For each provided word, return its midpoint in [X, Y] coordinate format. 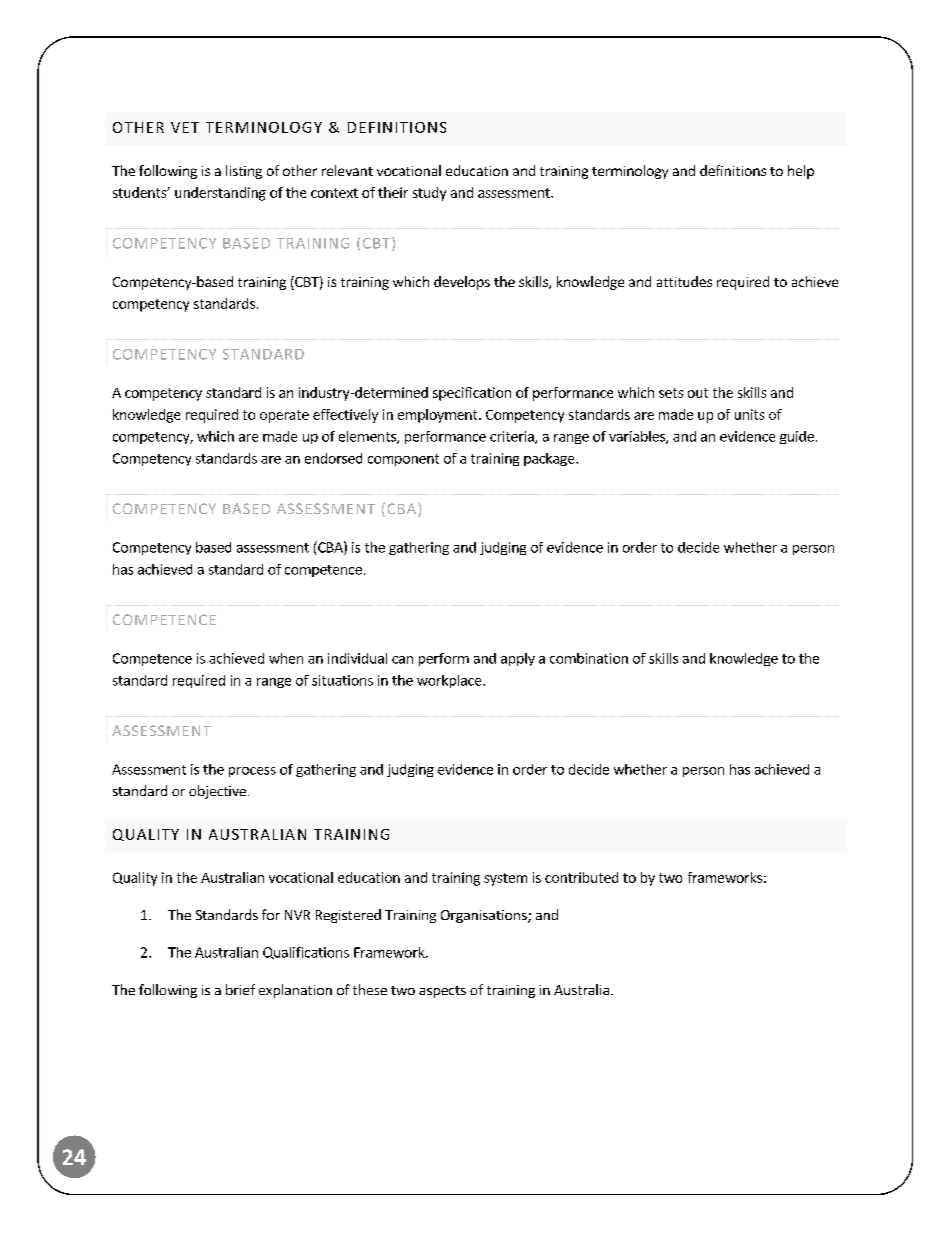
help [801, 172]
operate [284, 416]
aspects [442, 992]
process [252, 772]
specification [472, 394]
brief [240, 989]
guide [797, 437]
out [698, 393]
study [429, 194]
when [286, 658]
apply [518, 659]
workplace [450, 681]
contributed [581, 877]
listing [244, 172]
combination [589, 658]
